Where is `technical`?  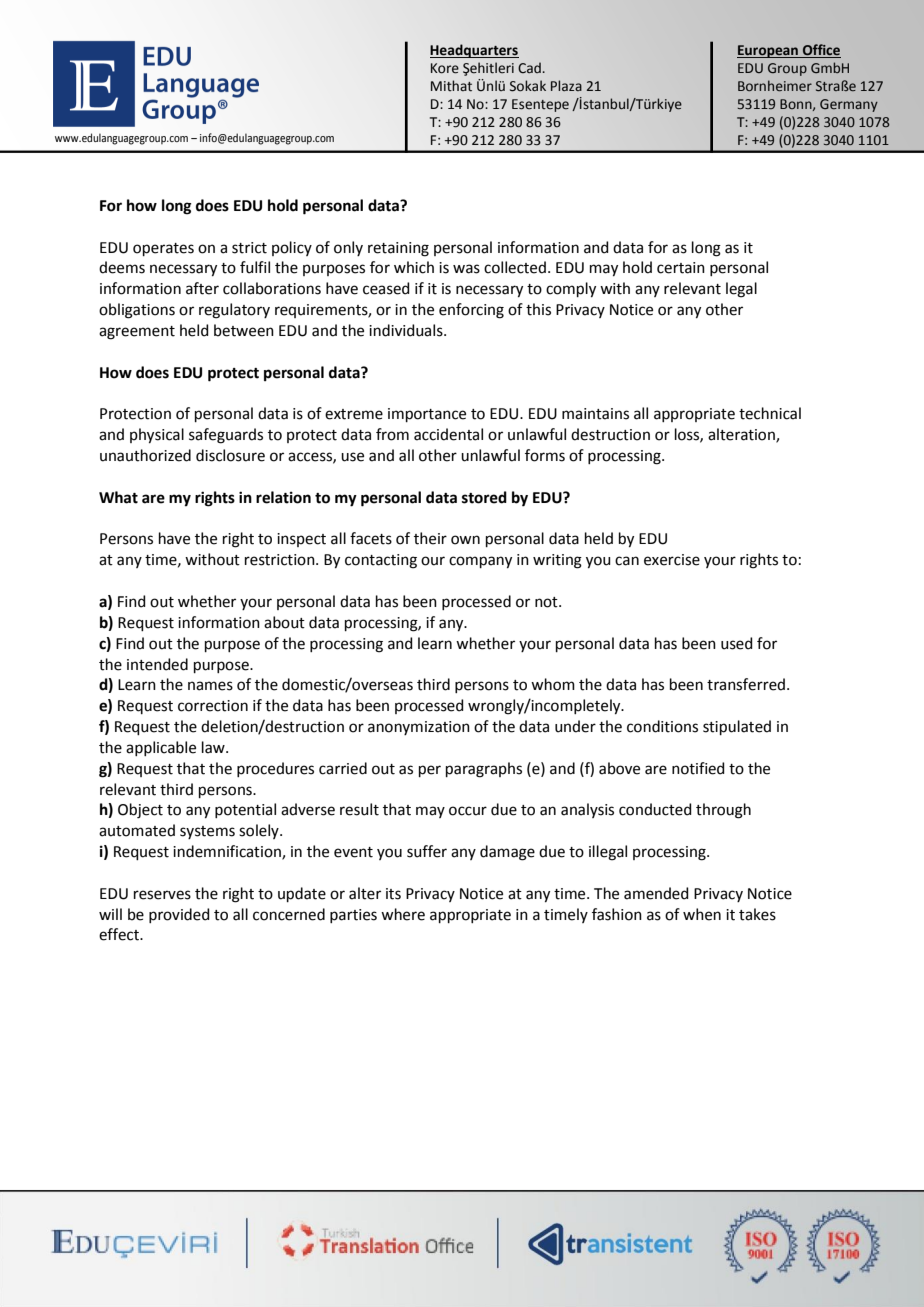
technical is located at coordinates (770, 413).
